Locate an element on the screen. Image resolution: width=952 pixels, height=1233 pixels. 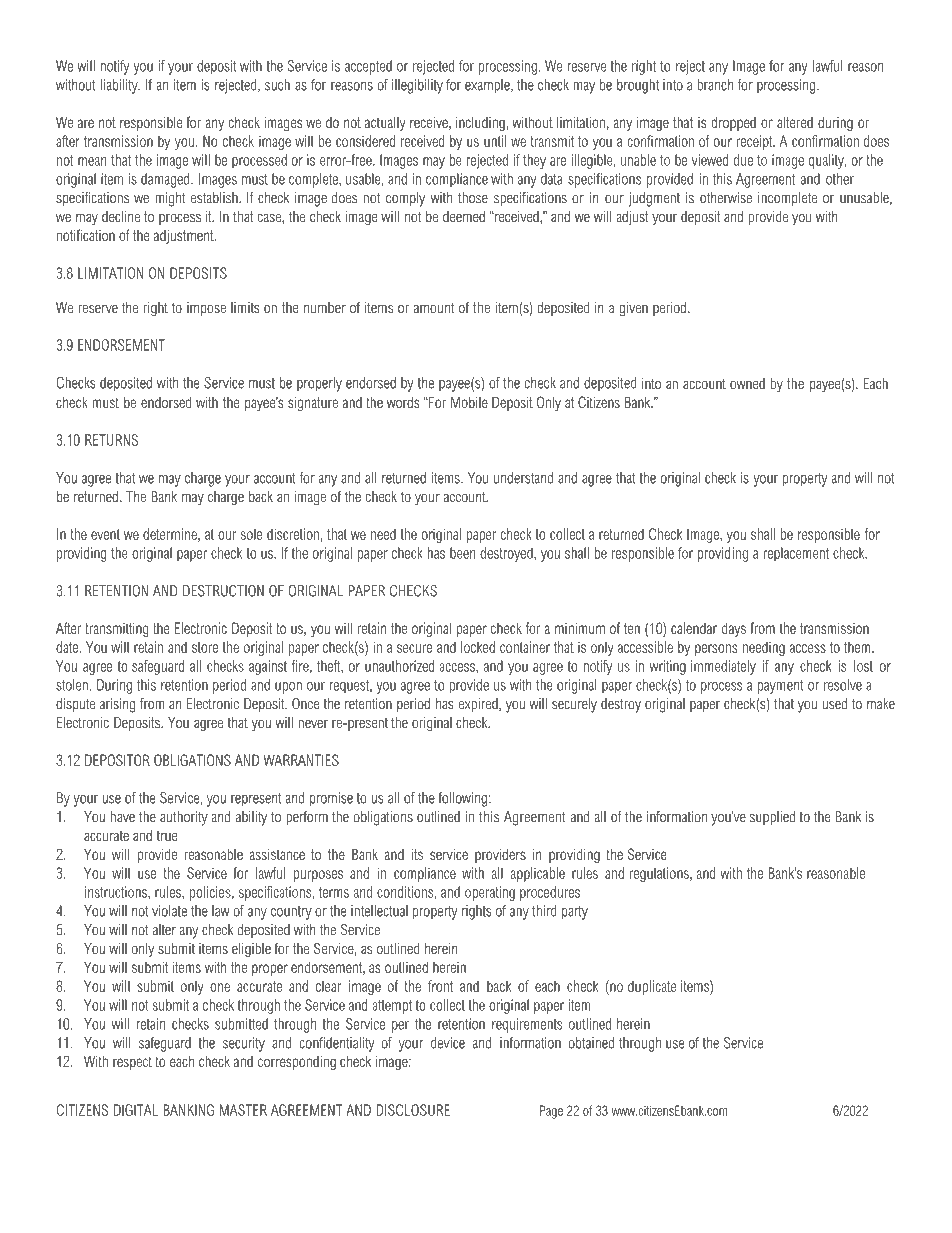
duplicate is located at coordinates (652, 987).
